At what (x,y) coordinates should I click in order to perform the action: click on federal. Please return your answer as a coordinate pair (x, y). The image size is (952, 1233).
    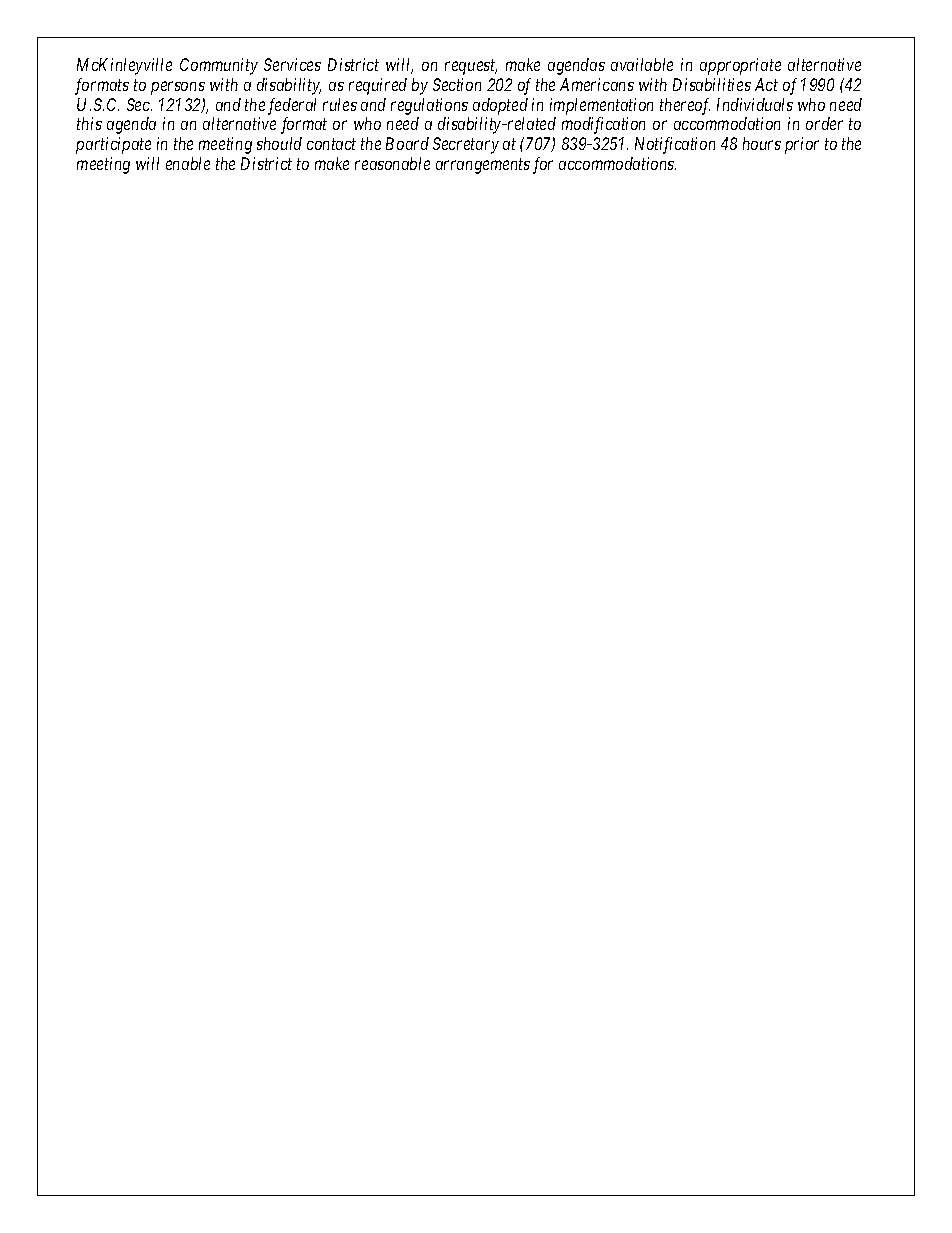
    Looking at the image, I should click on (292, 106).
